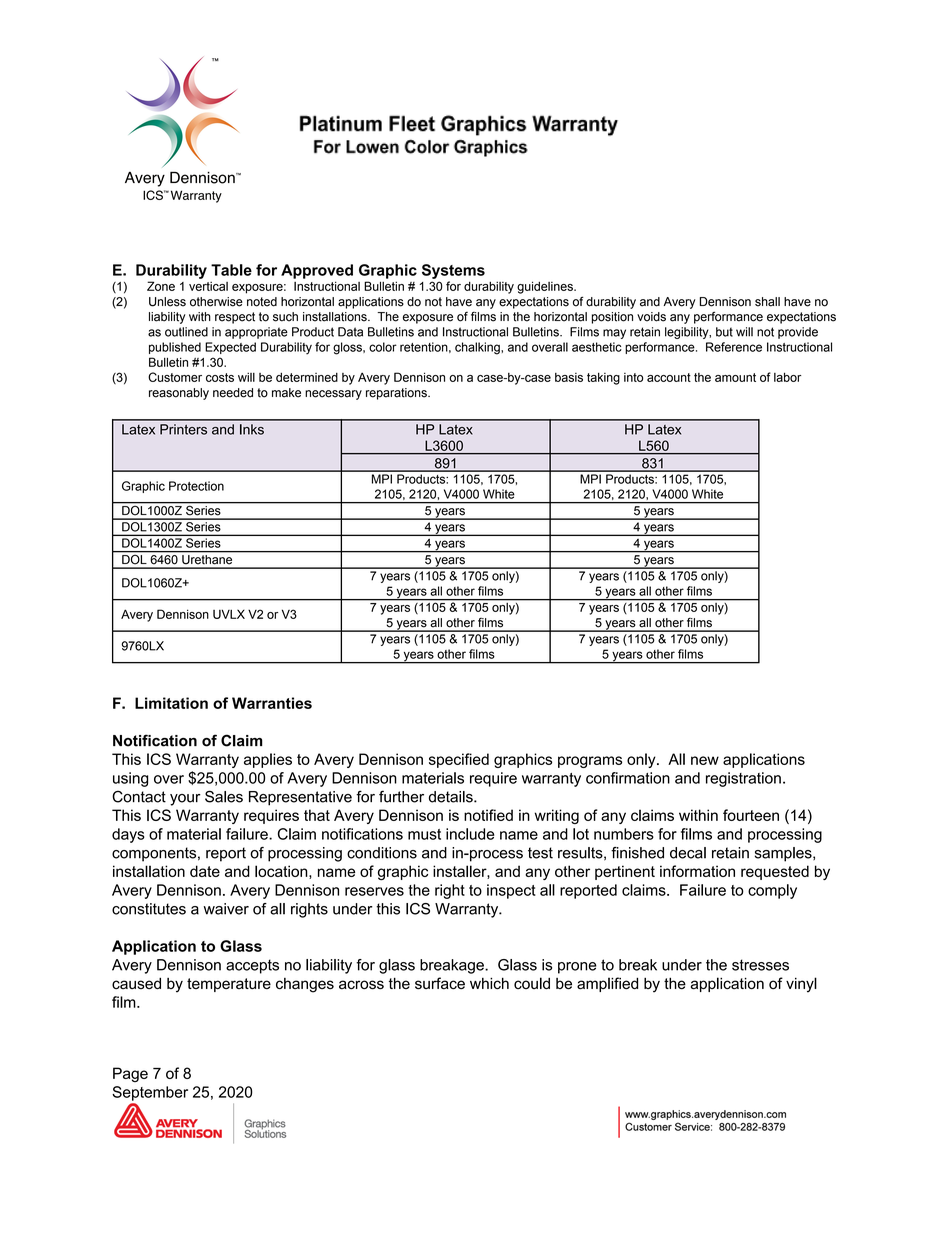  What do you see at coordinates (488, 815) in the screenshot?
I see `notified` at bounding box center [488, 815].
